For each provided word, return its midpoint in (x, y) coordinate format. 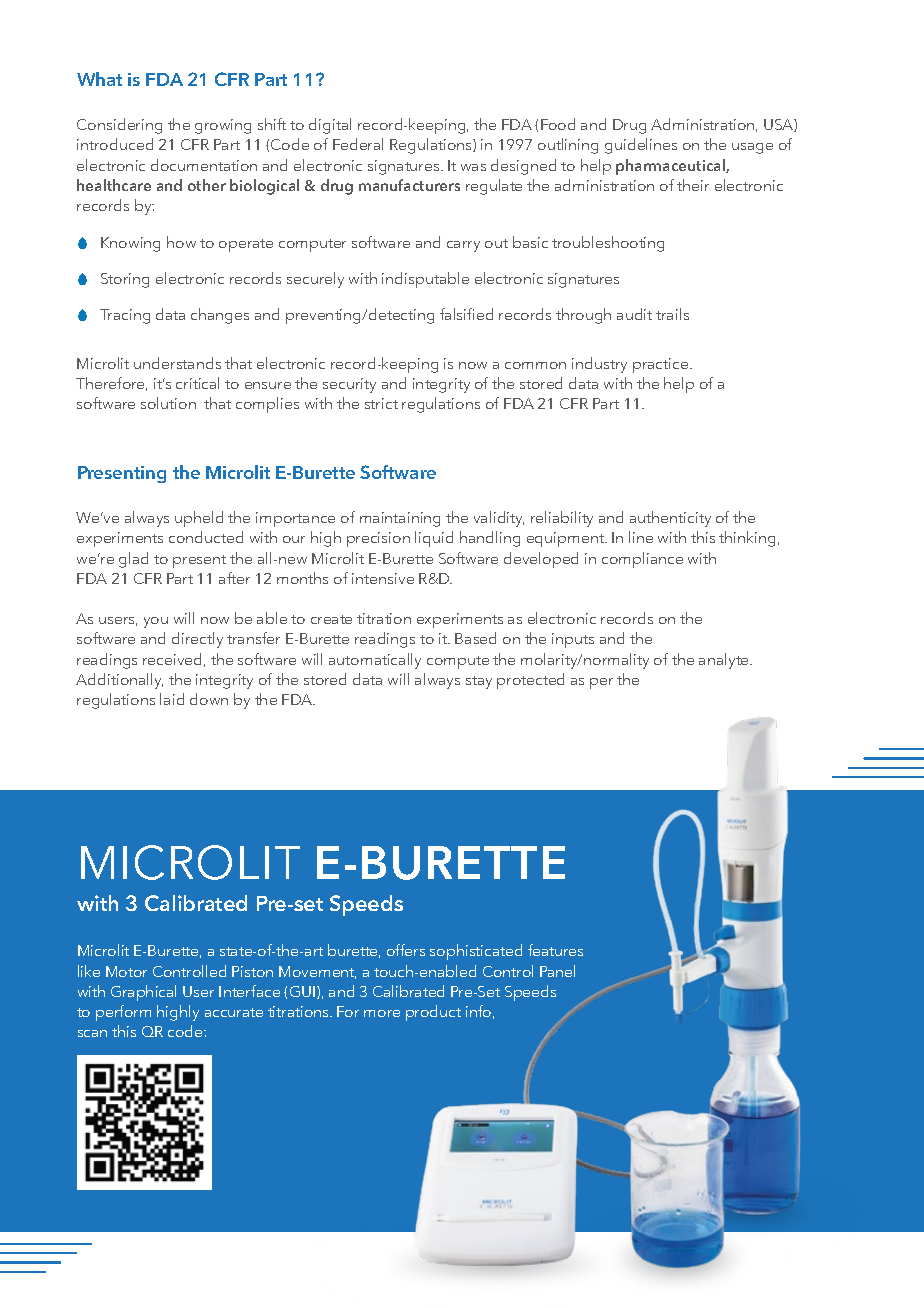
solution (168, 403)
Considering (119, 126)
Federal (358, 144)
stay (479, 682)
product (433, 1013)
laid (172, 699)
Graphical (143, 993)
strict (381, 403)
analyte (725, 661)
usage (752, 148)
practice (662, 365)
